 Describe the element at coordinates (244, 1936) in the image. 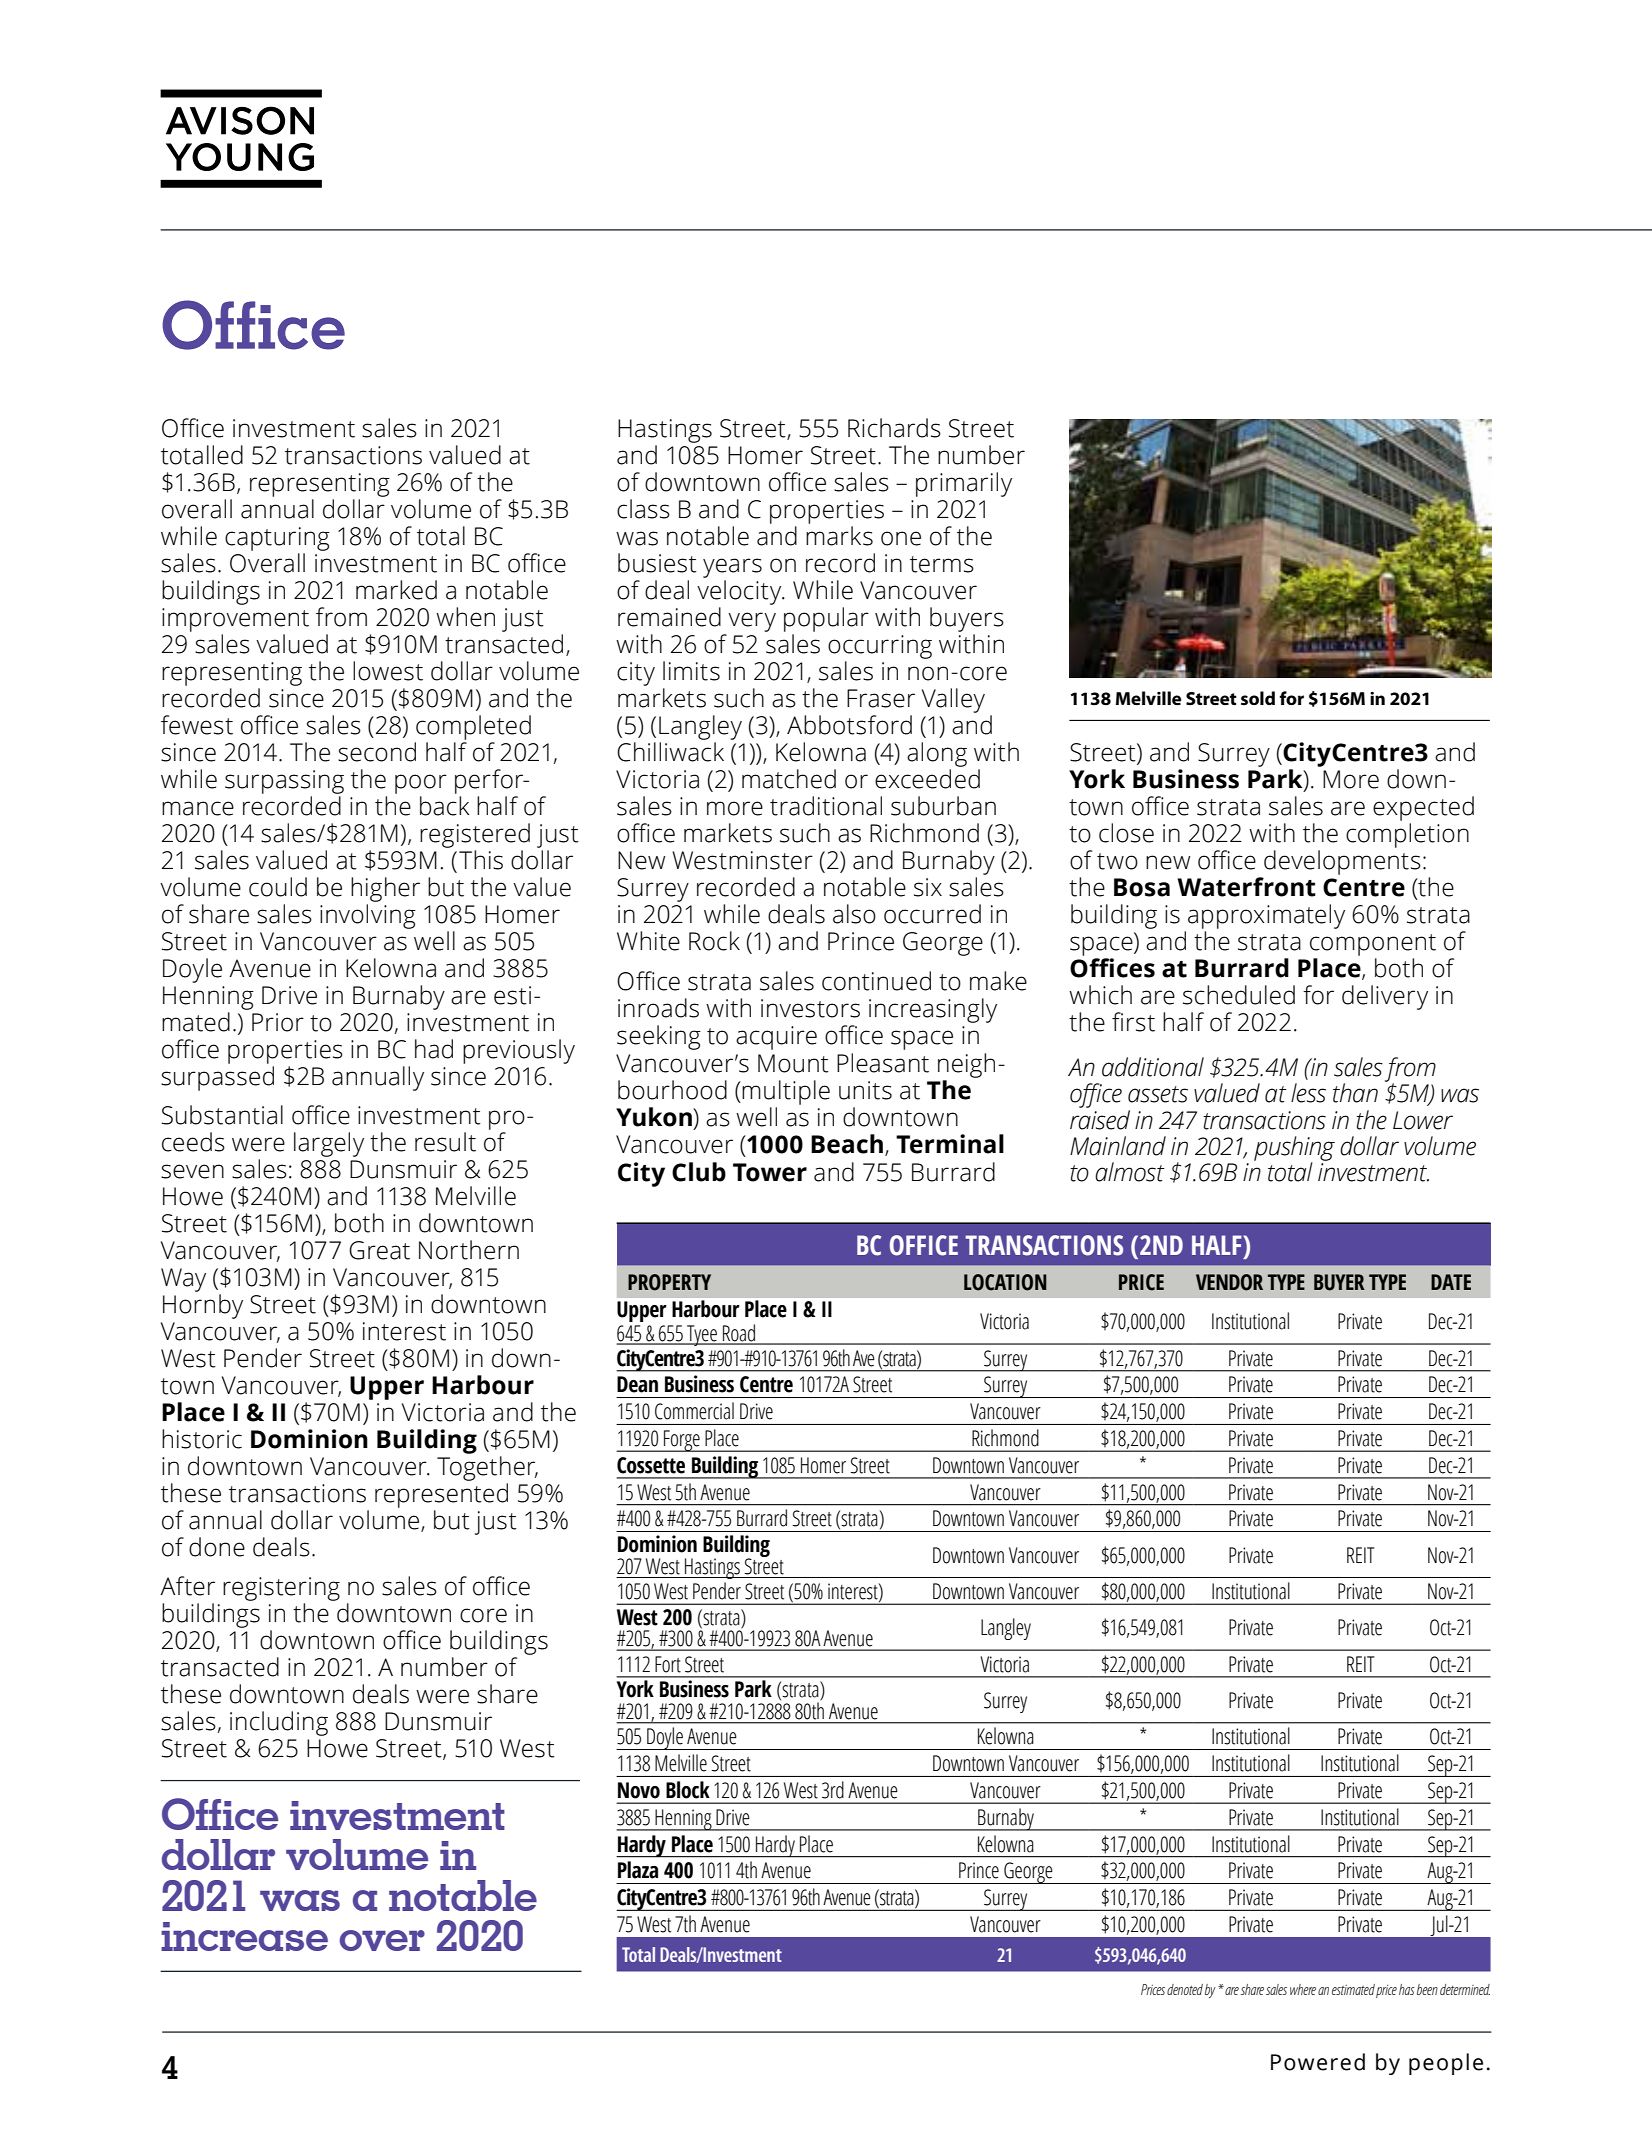

I see `increase` at that location.
